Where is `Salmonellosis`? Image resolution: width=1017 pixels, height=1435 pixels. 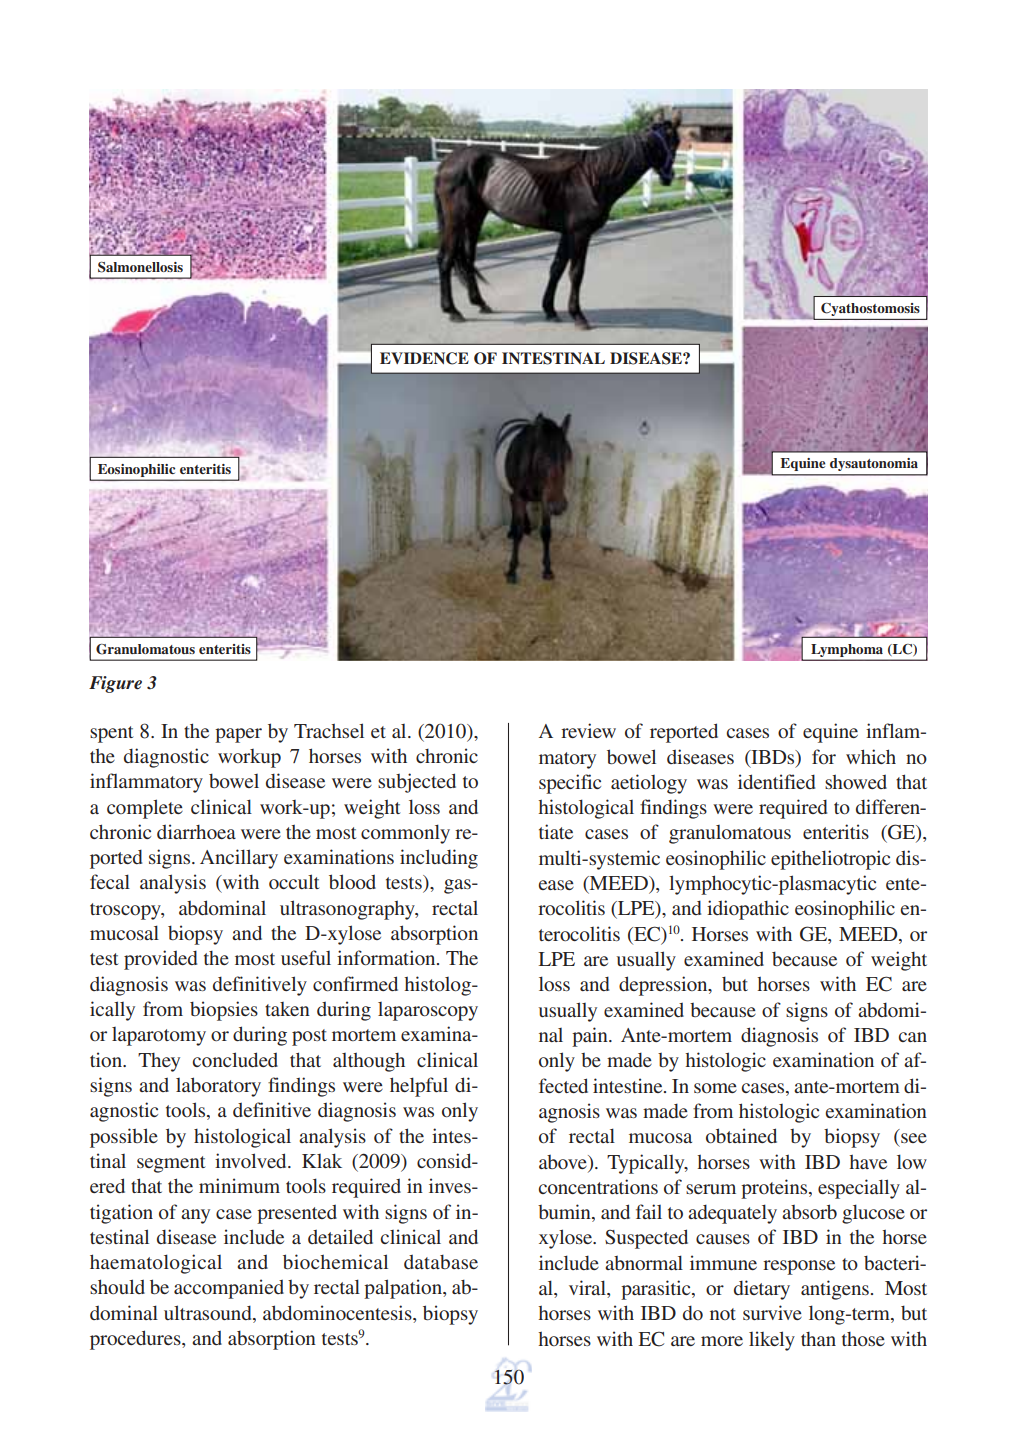 Salmonellosis is located at coordinates (140, 267).
